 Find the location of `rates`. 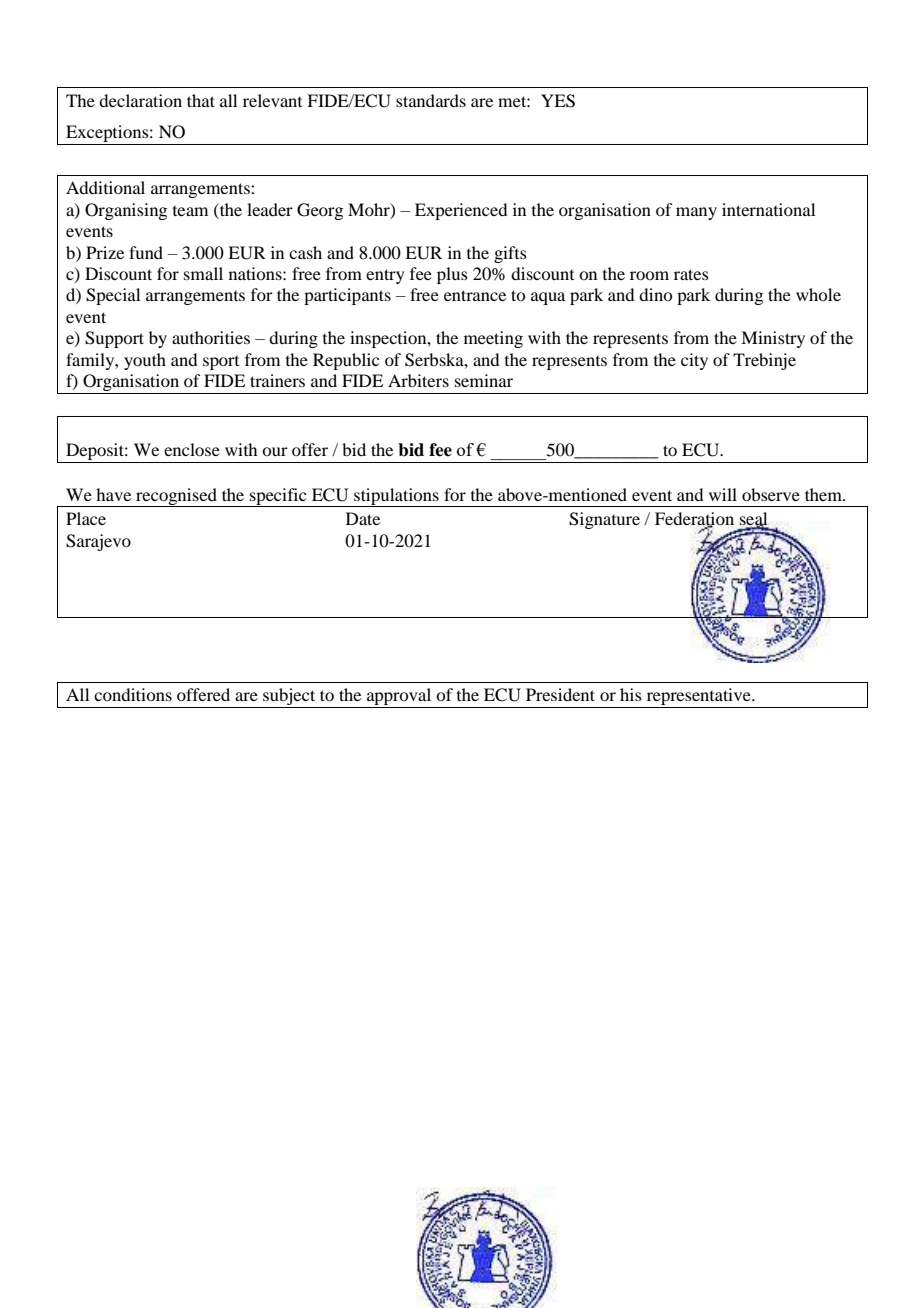

rates is located at coordinates (691, 274).
